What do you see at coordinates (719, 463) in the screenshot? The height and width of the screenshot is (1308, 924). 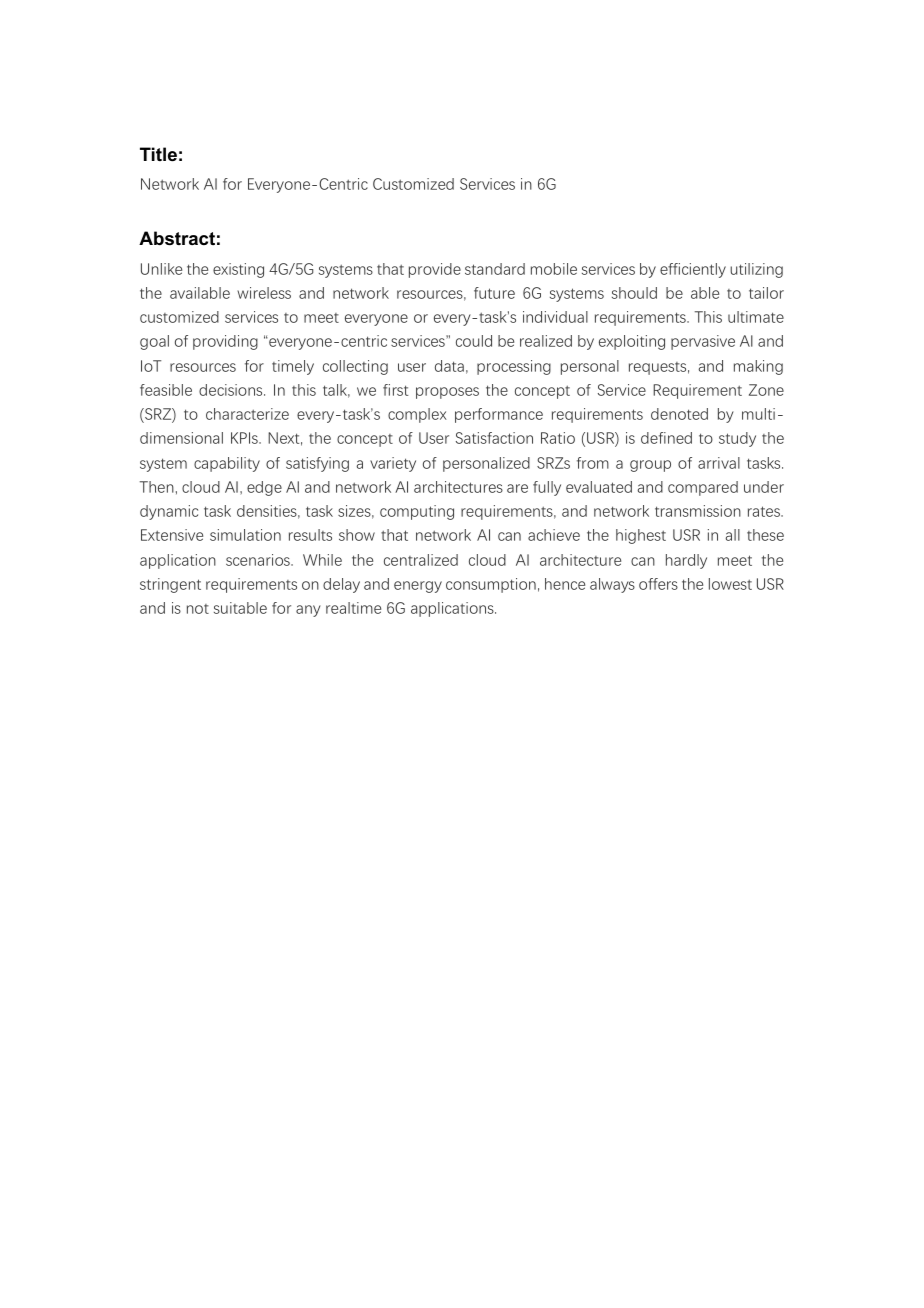 I see `arrival` at bounding box center [719, 463].
